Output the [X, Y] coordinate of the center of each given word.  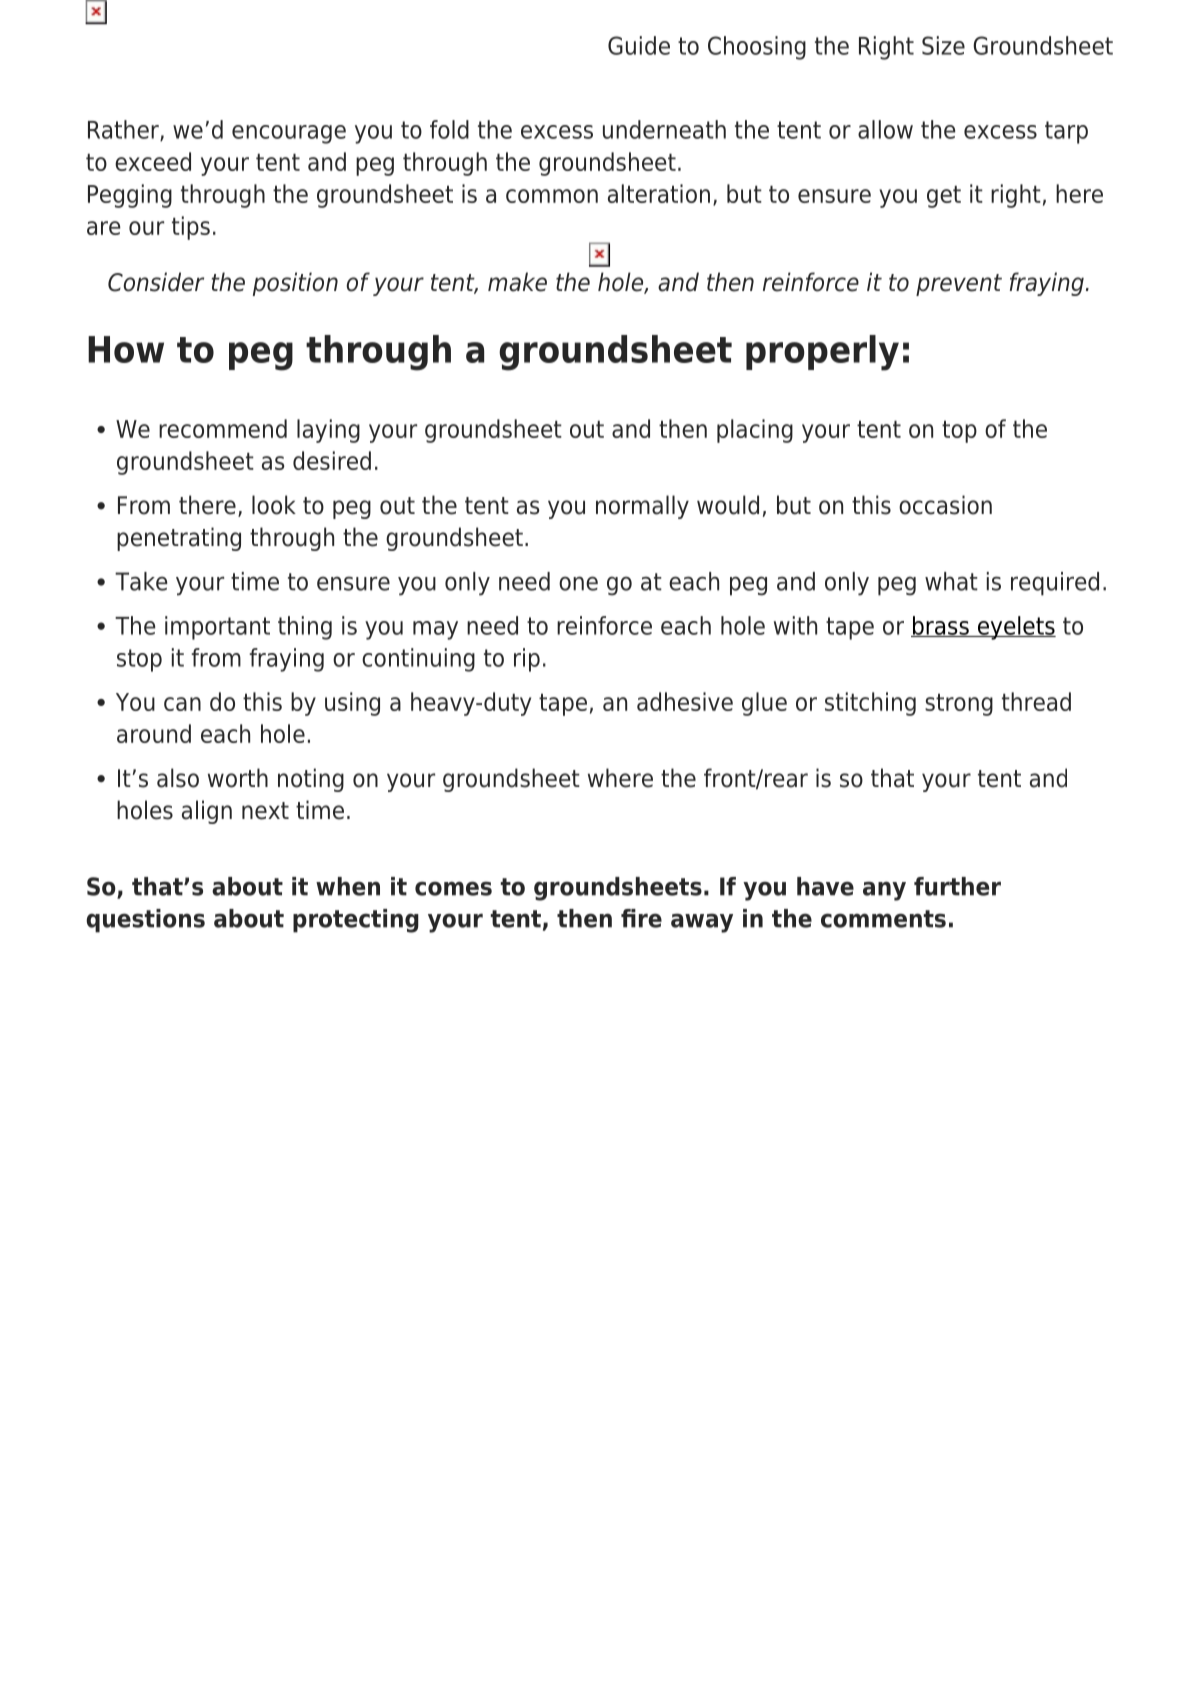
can [182, 704]
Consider [156, 282]
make [517, 282]
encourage [289, 134]
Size [943, 45]
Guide [639, 45]
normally [642, 507]
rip [527, 660]
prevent [959, 285]
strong [959, 705]
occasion [945, 505]
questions [145, 921]
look [274, 505]
